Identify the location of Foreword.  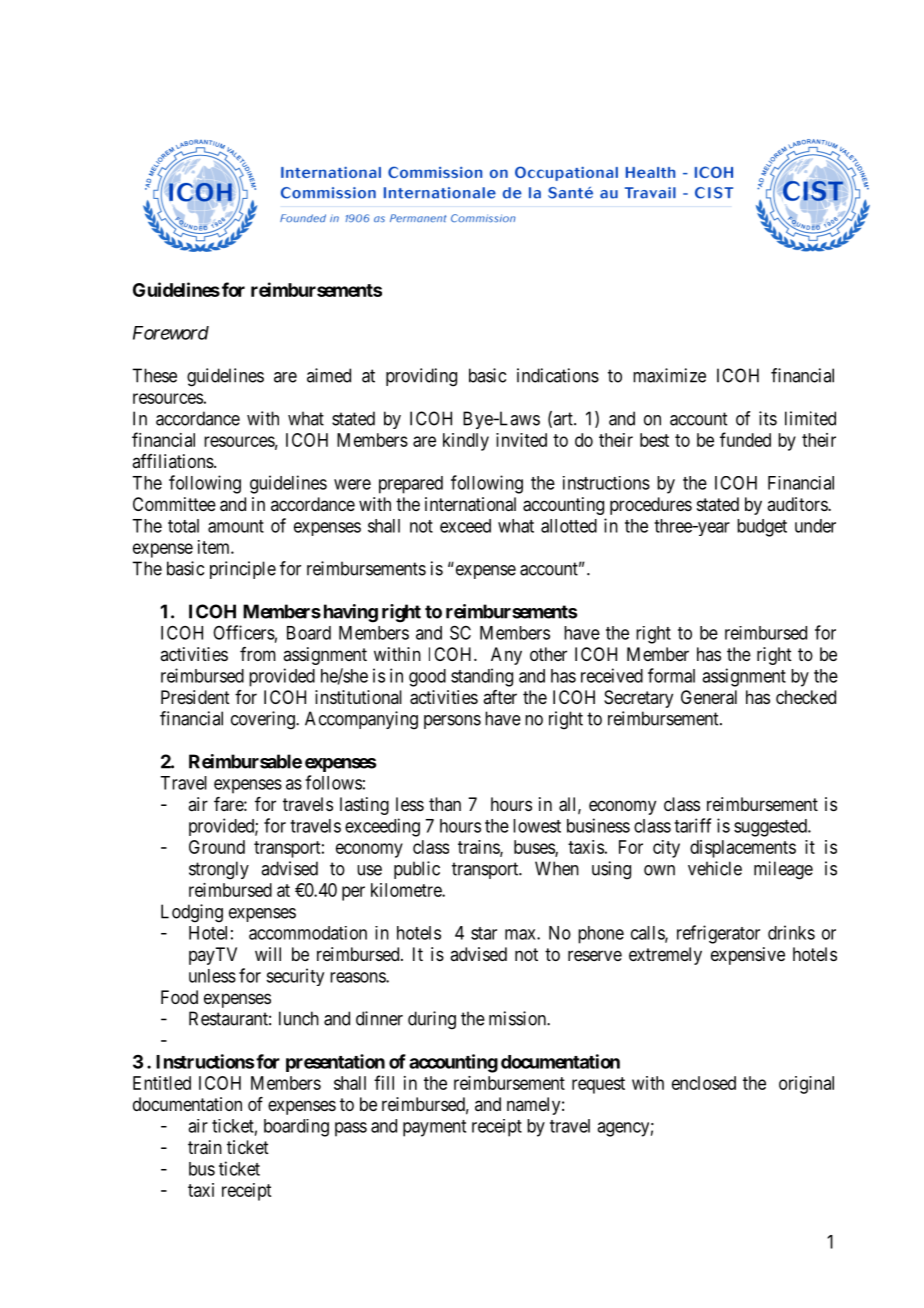
(171, 333).
